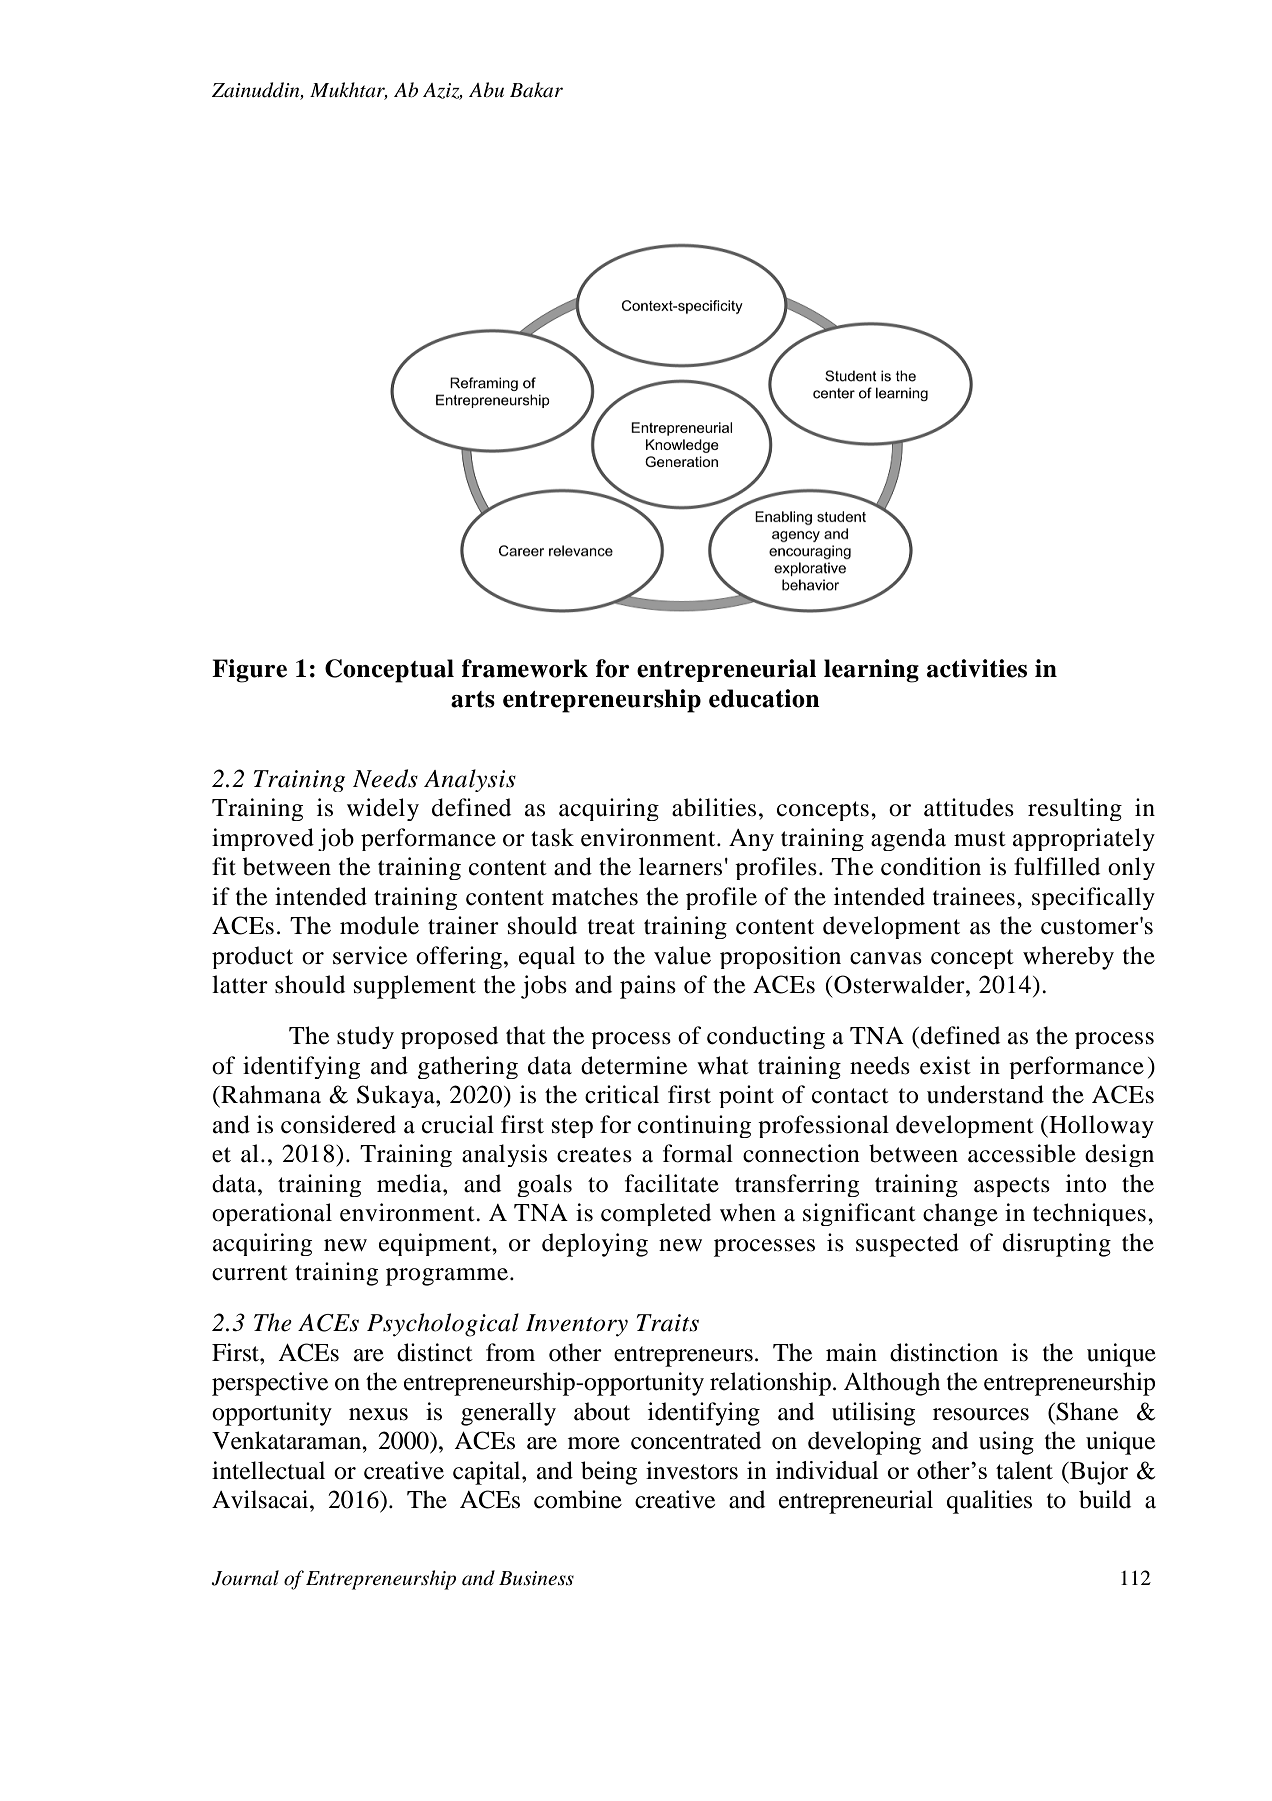 Image resolution: width=1272 pixels, height=1801 pixels. I want to click on Bakar, so click(536, 90).
